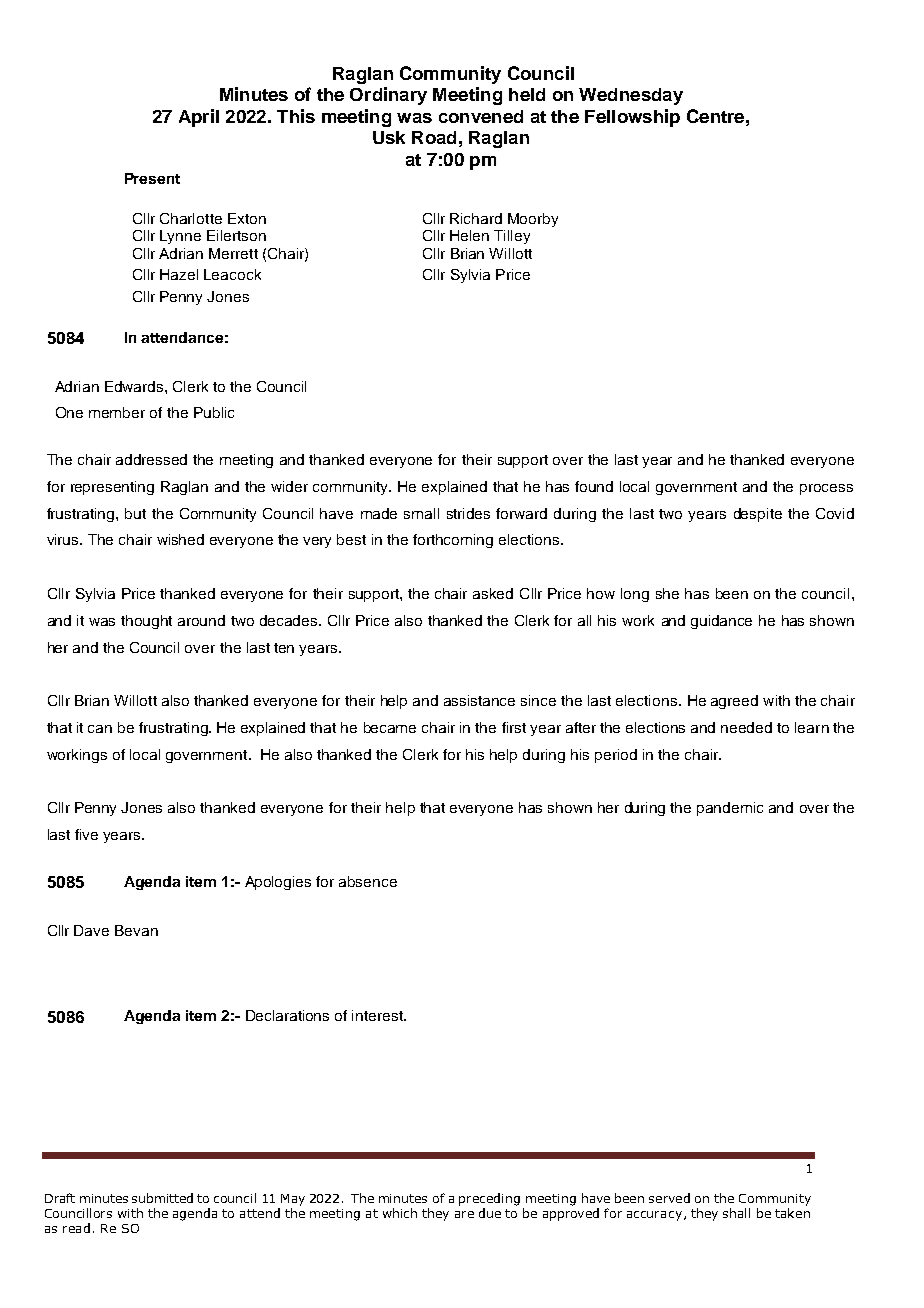  I want to click on can, so click(100, 729).
